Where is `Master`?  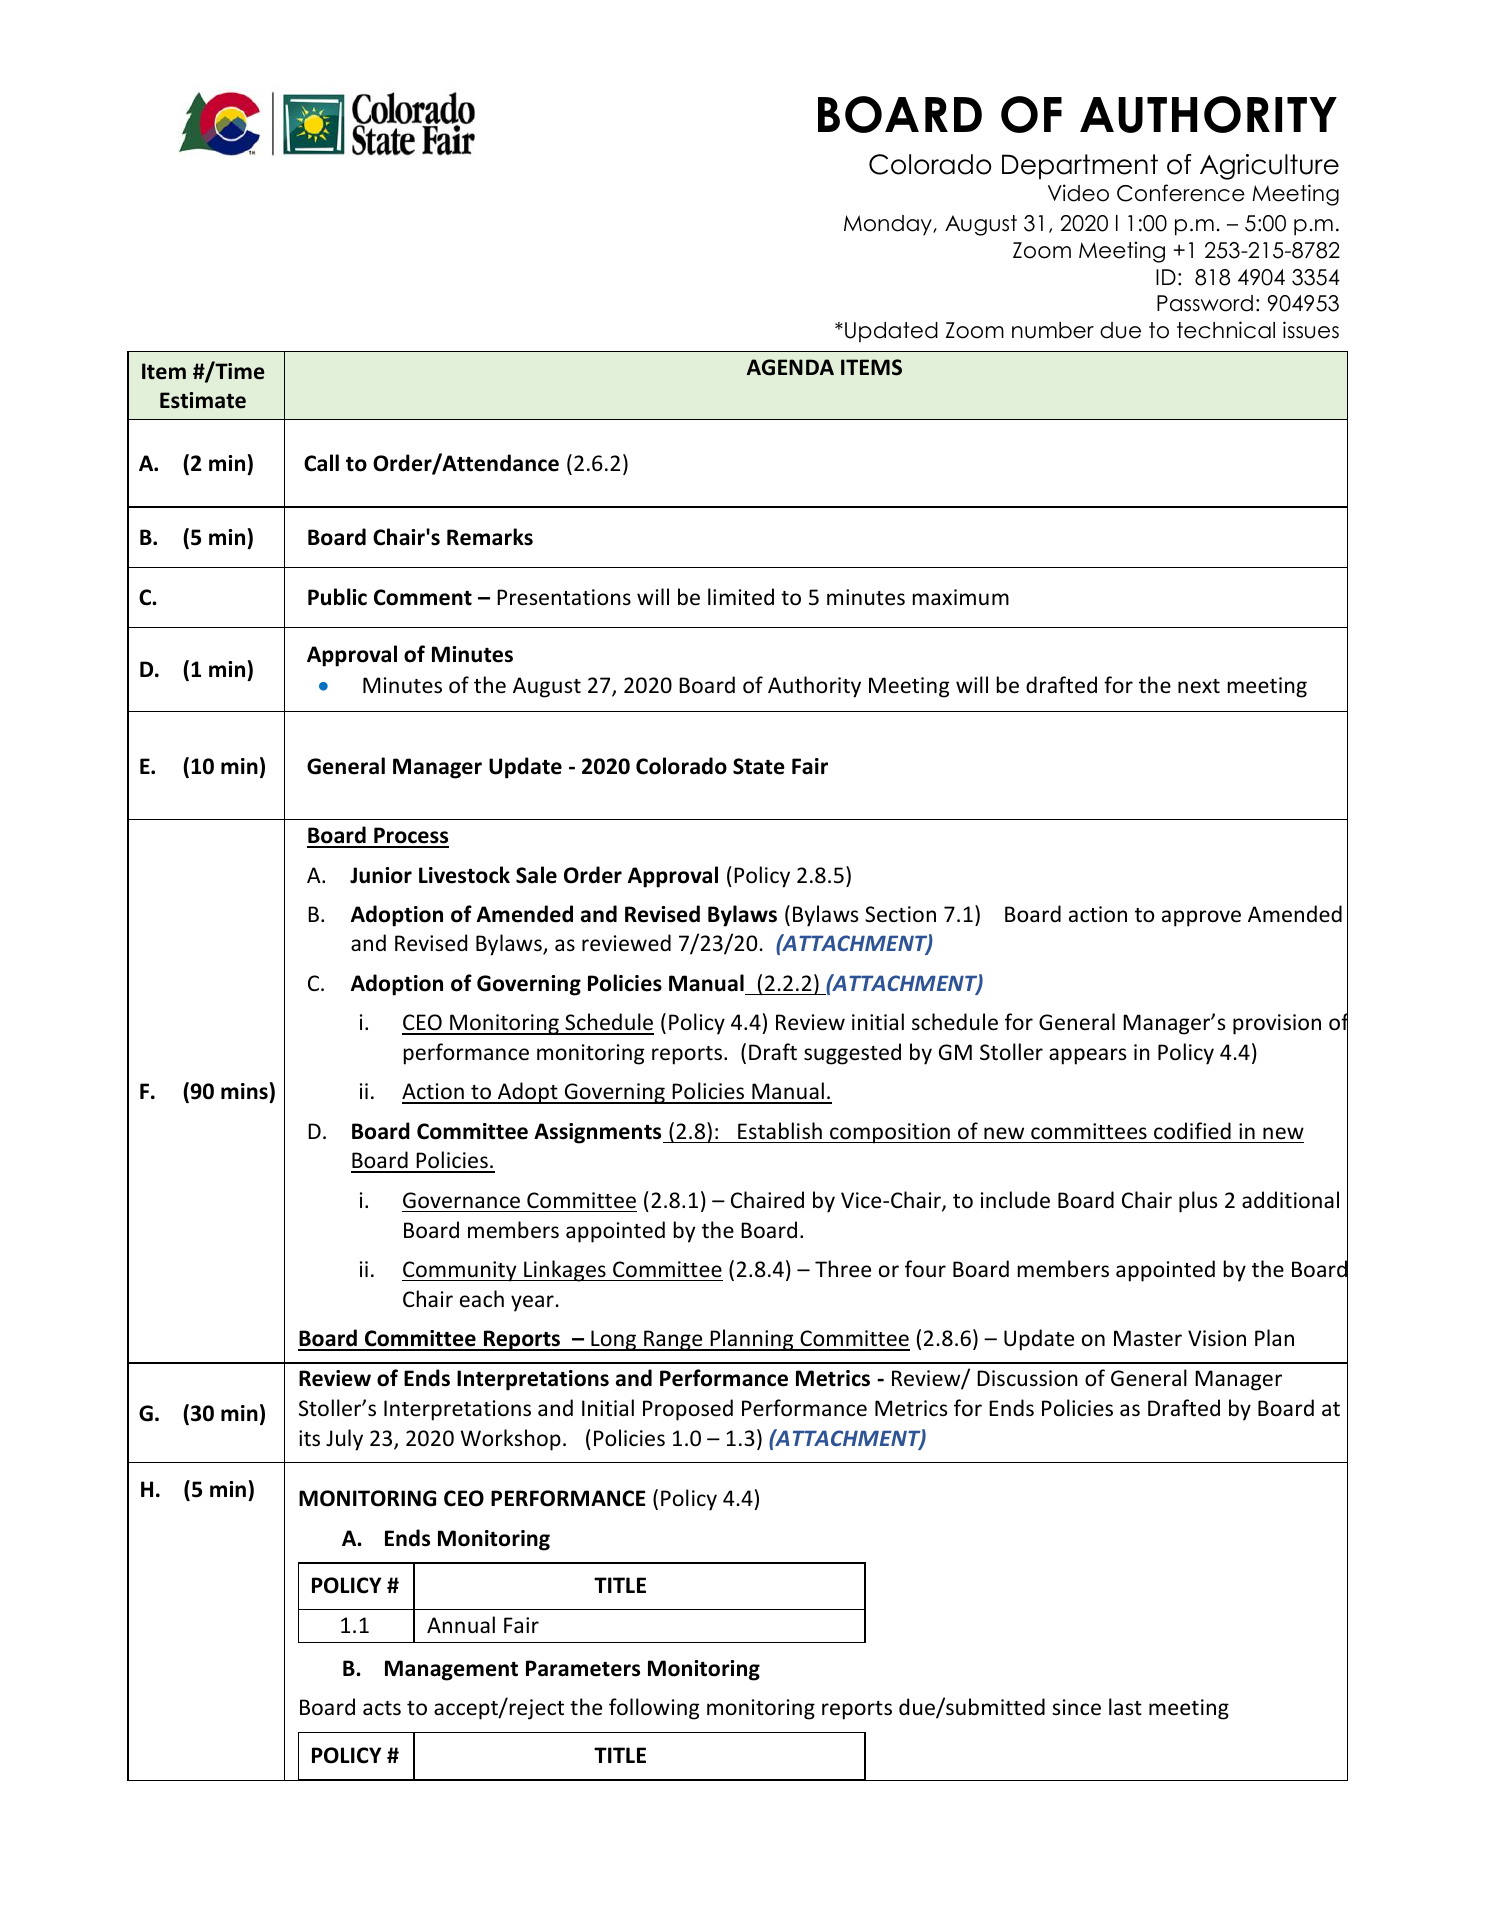
Master is located at coordinates (1148, 1338).
